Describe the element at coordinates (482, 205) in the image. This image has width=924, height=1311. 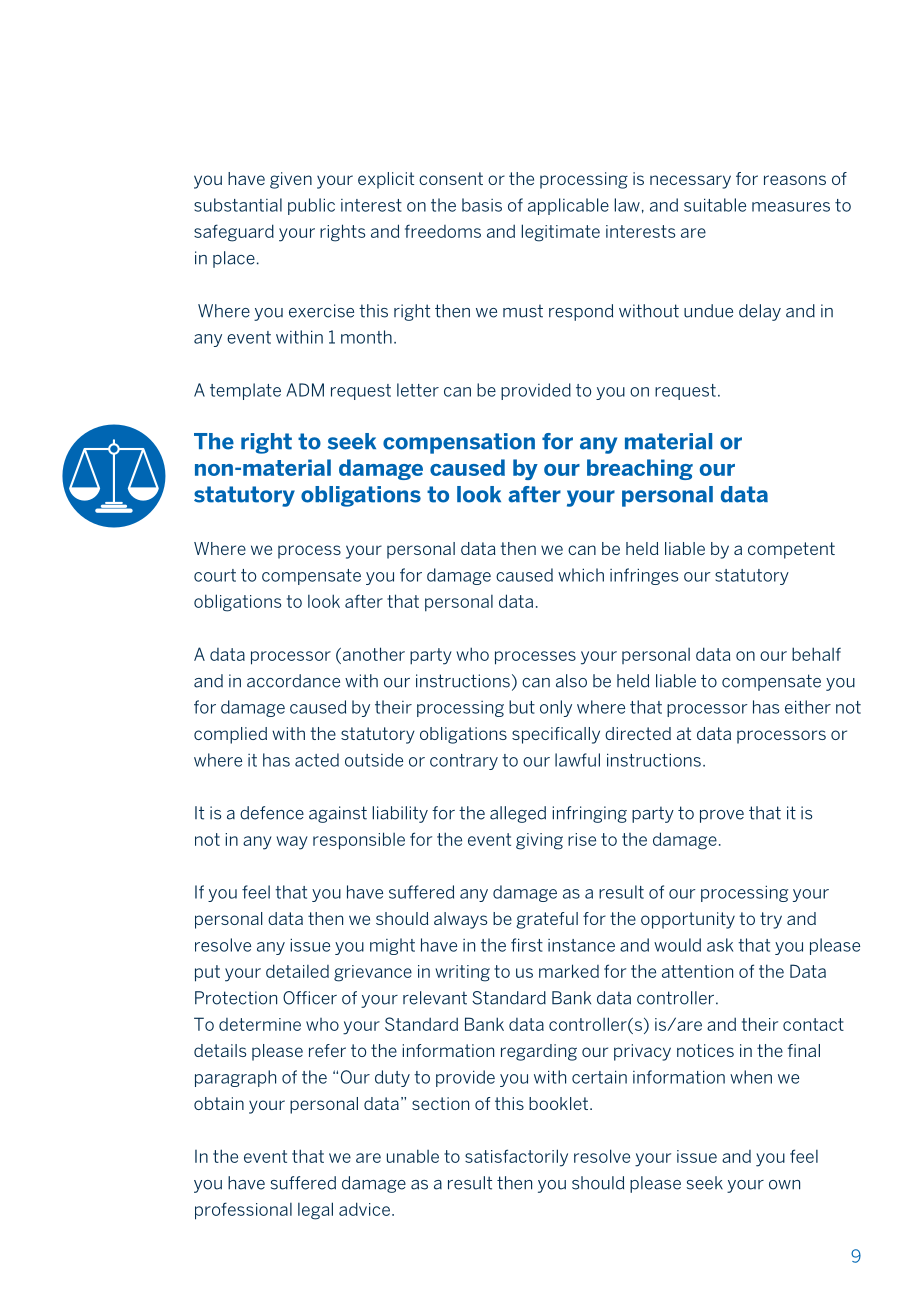
I see `basis` at that location.
